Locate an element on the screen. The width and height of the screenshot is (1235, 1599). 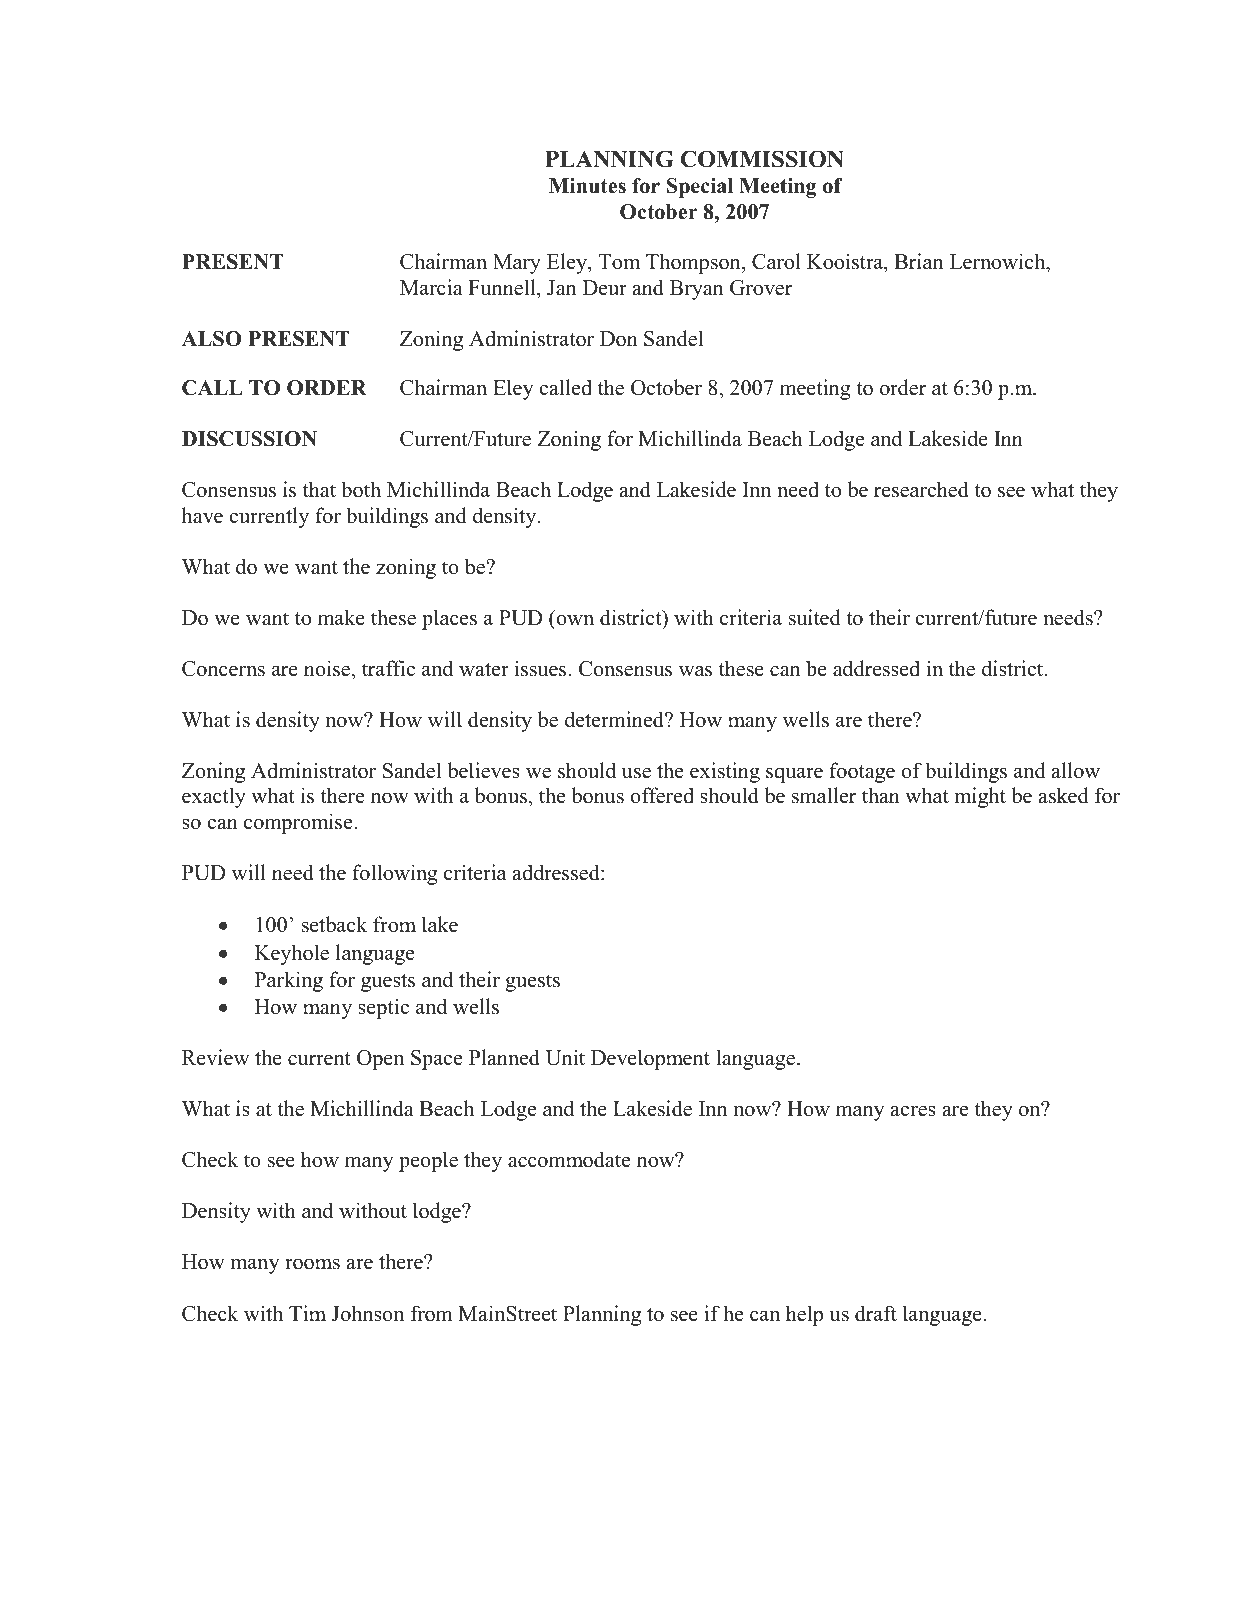
Brian is located at coordinates (919, 261).
